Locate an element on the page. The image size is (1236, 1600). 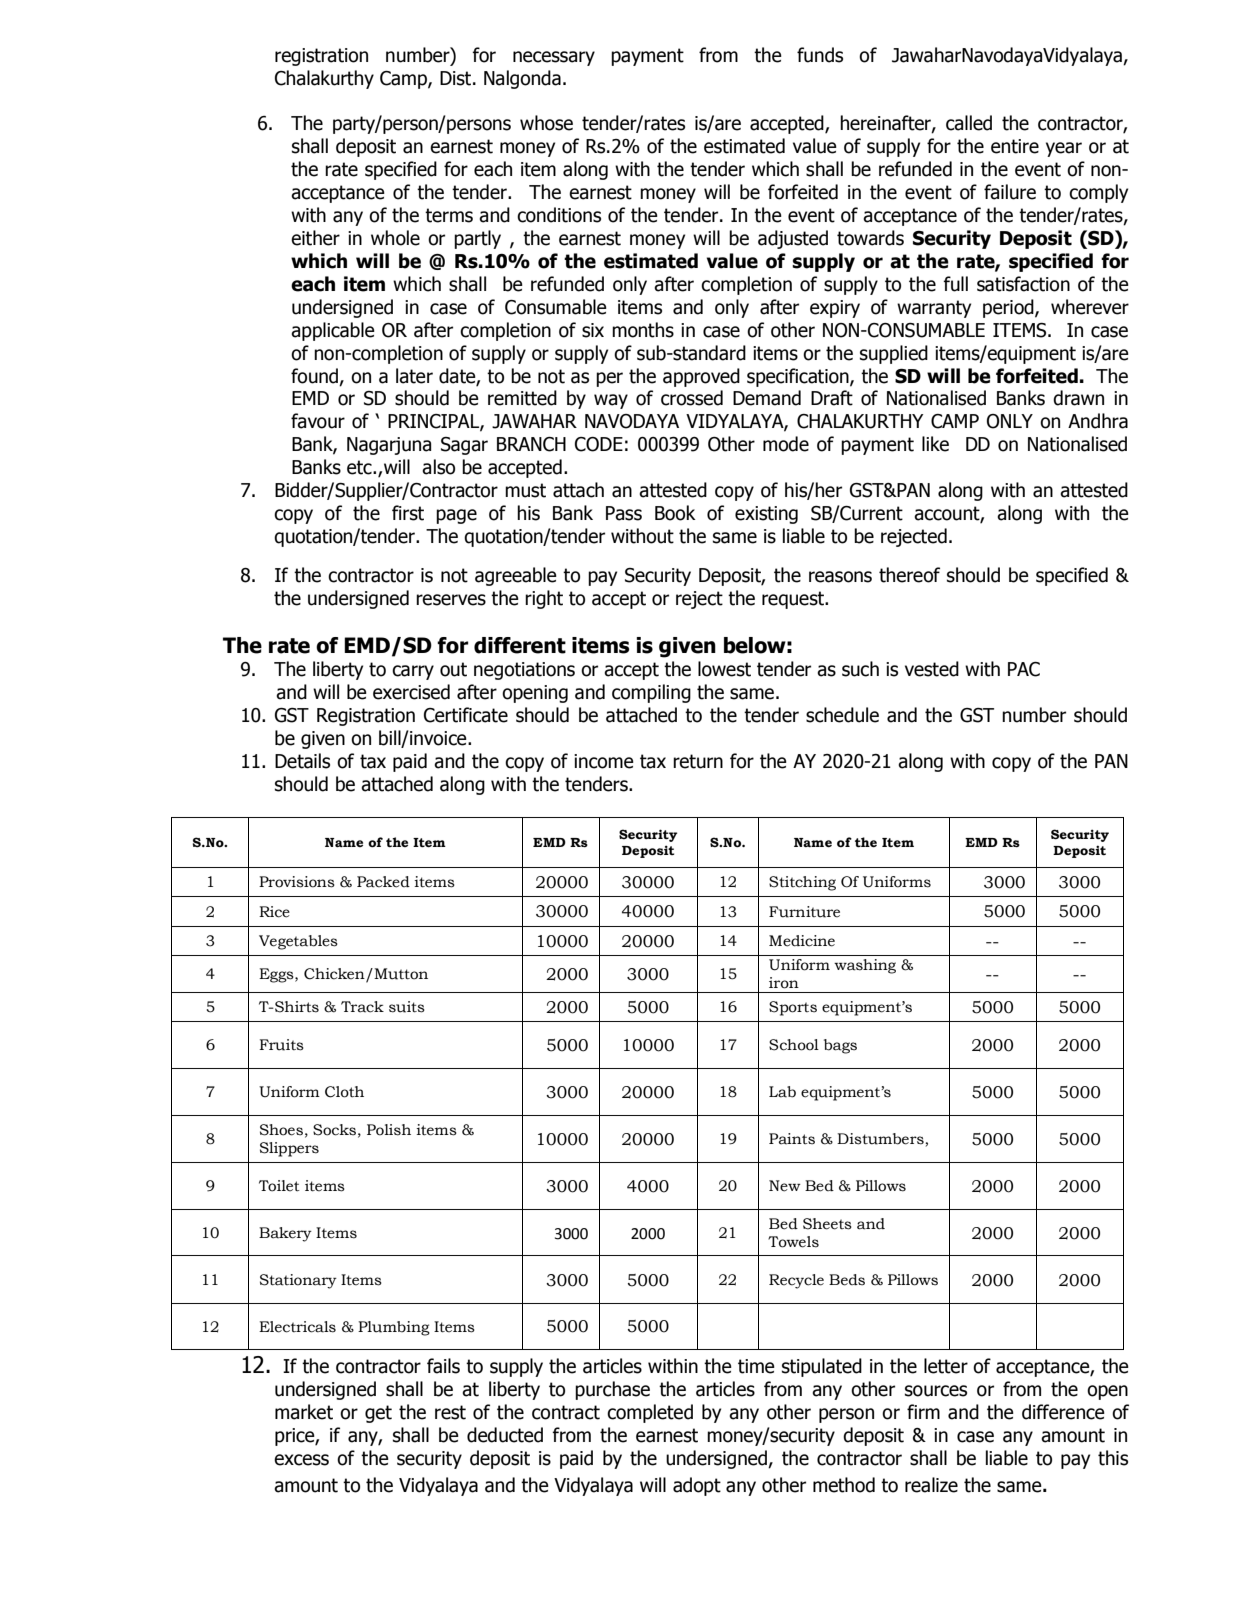
rest is located at coordinates (450, 1412).
